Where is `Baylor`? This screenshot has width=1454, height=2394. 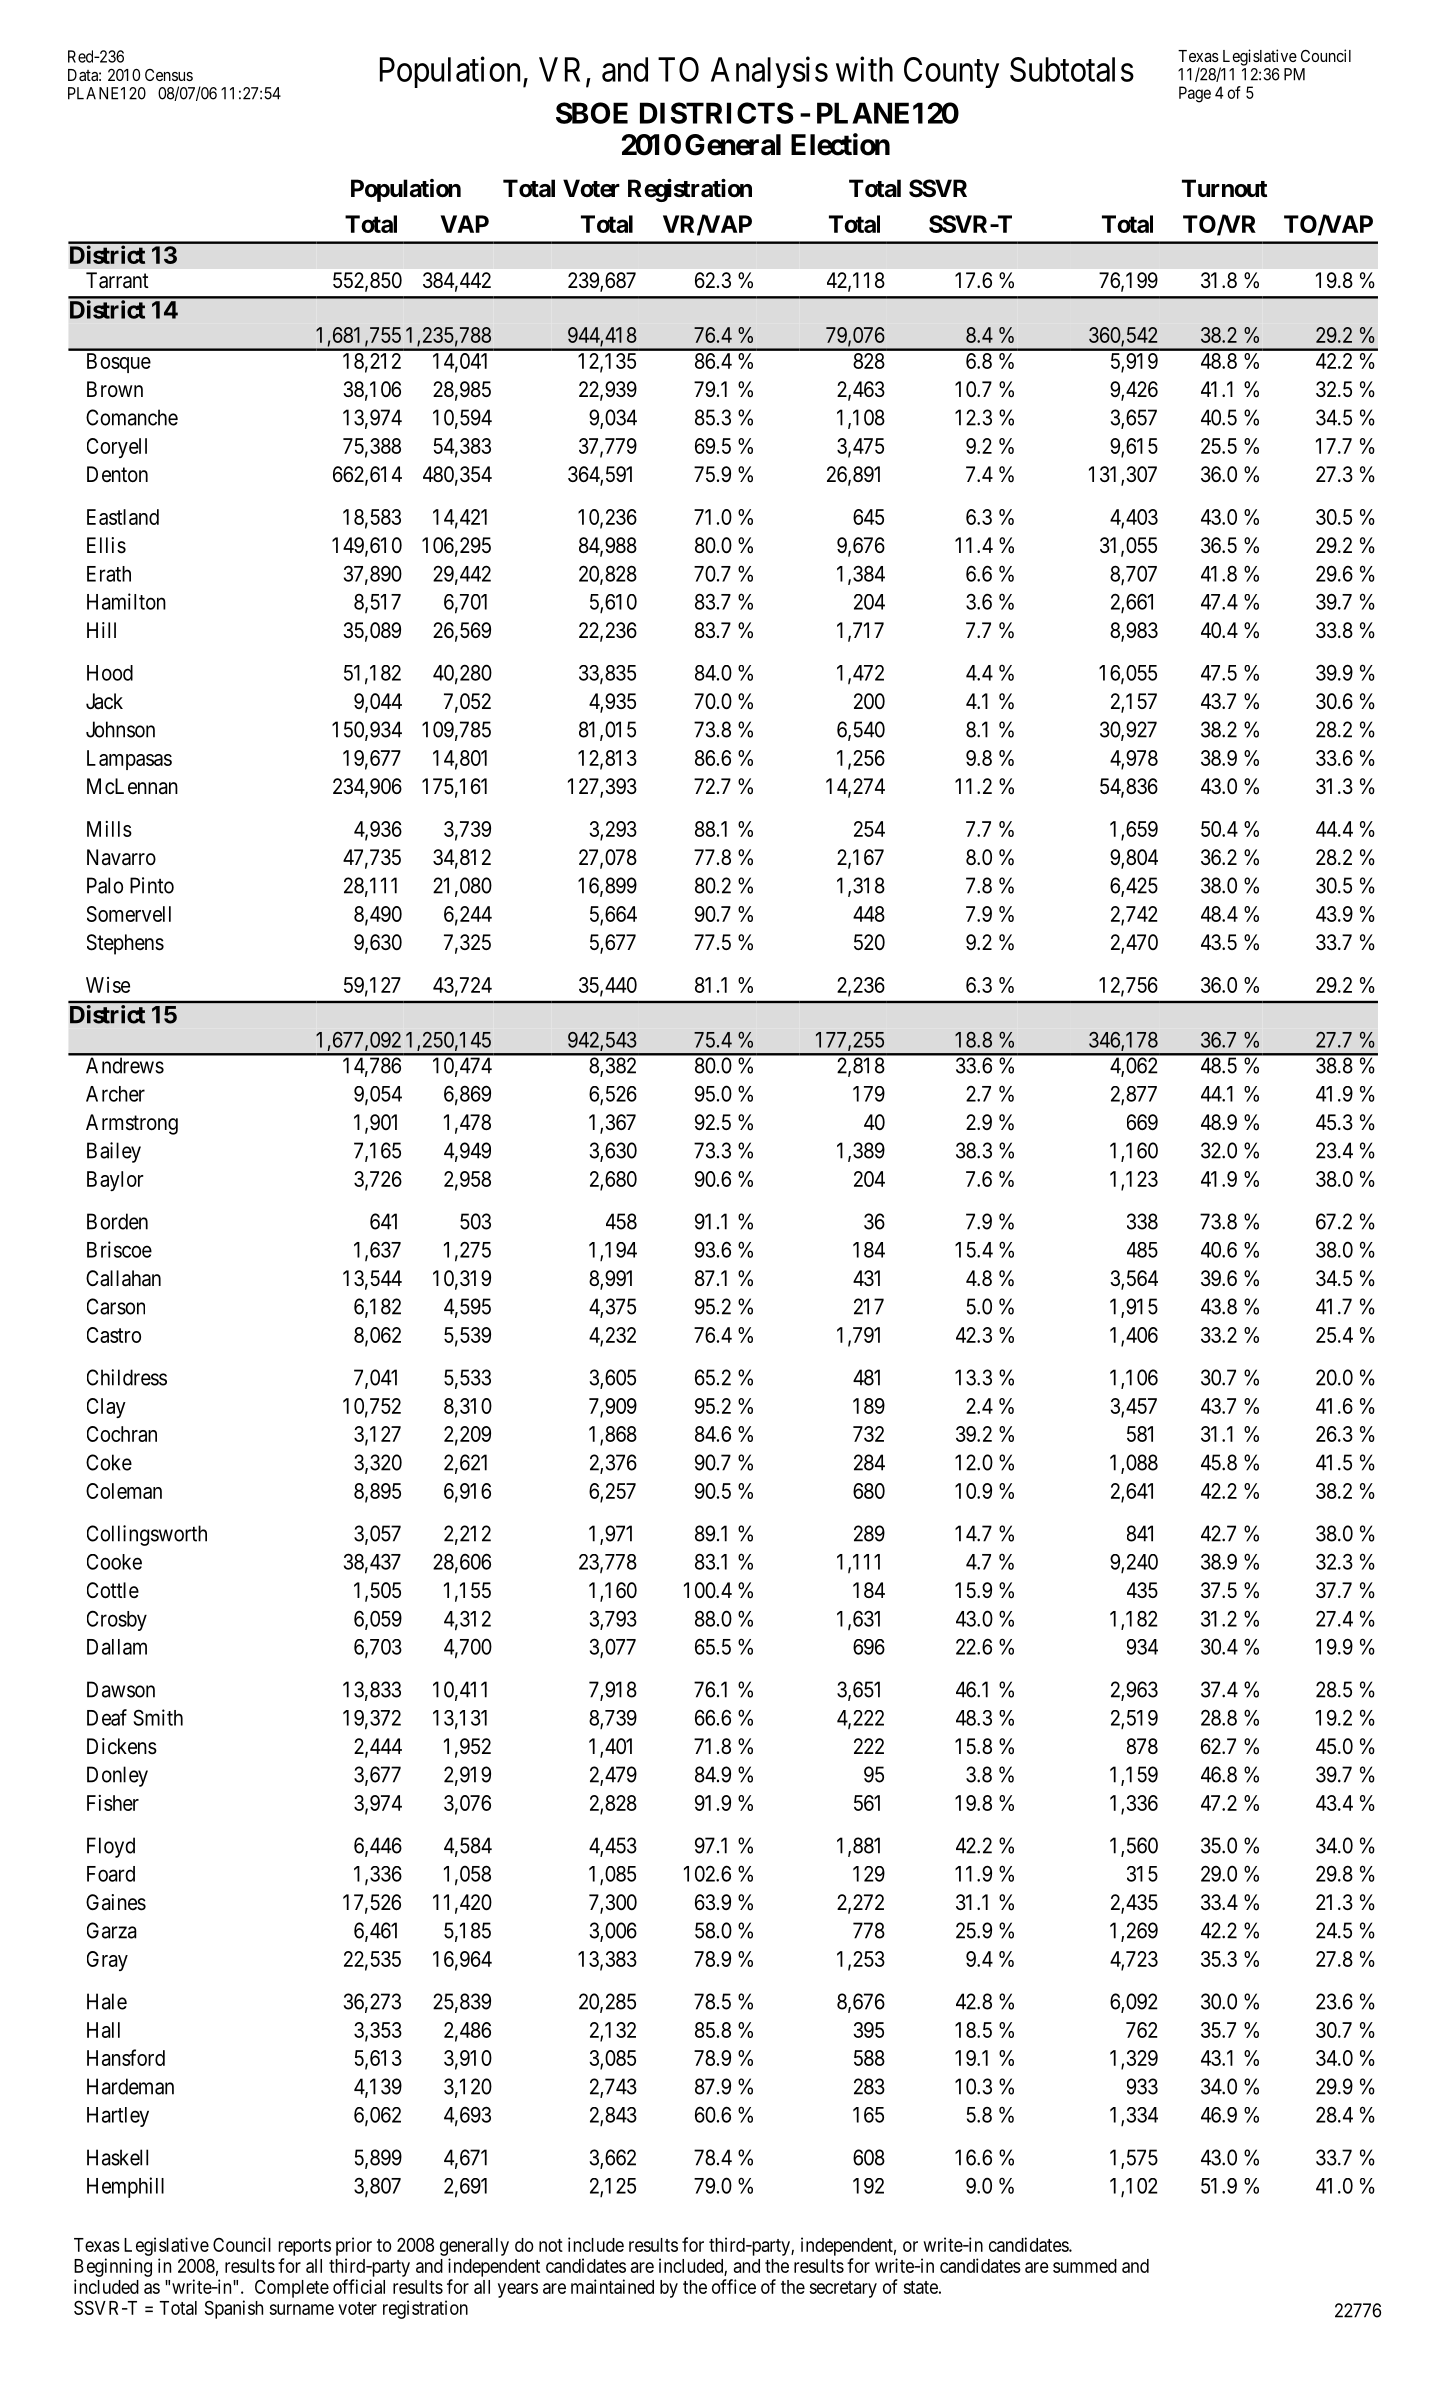
Baylor is located at coordinates (115, 1181).
